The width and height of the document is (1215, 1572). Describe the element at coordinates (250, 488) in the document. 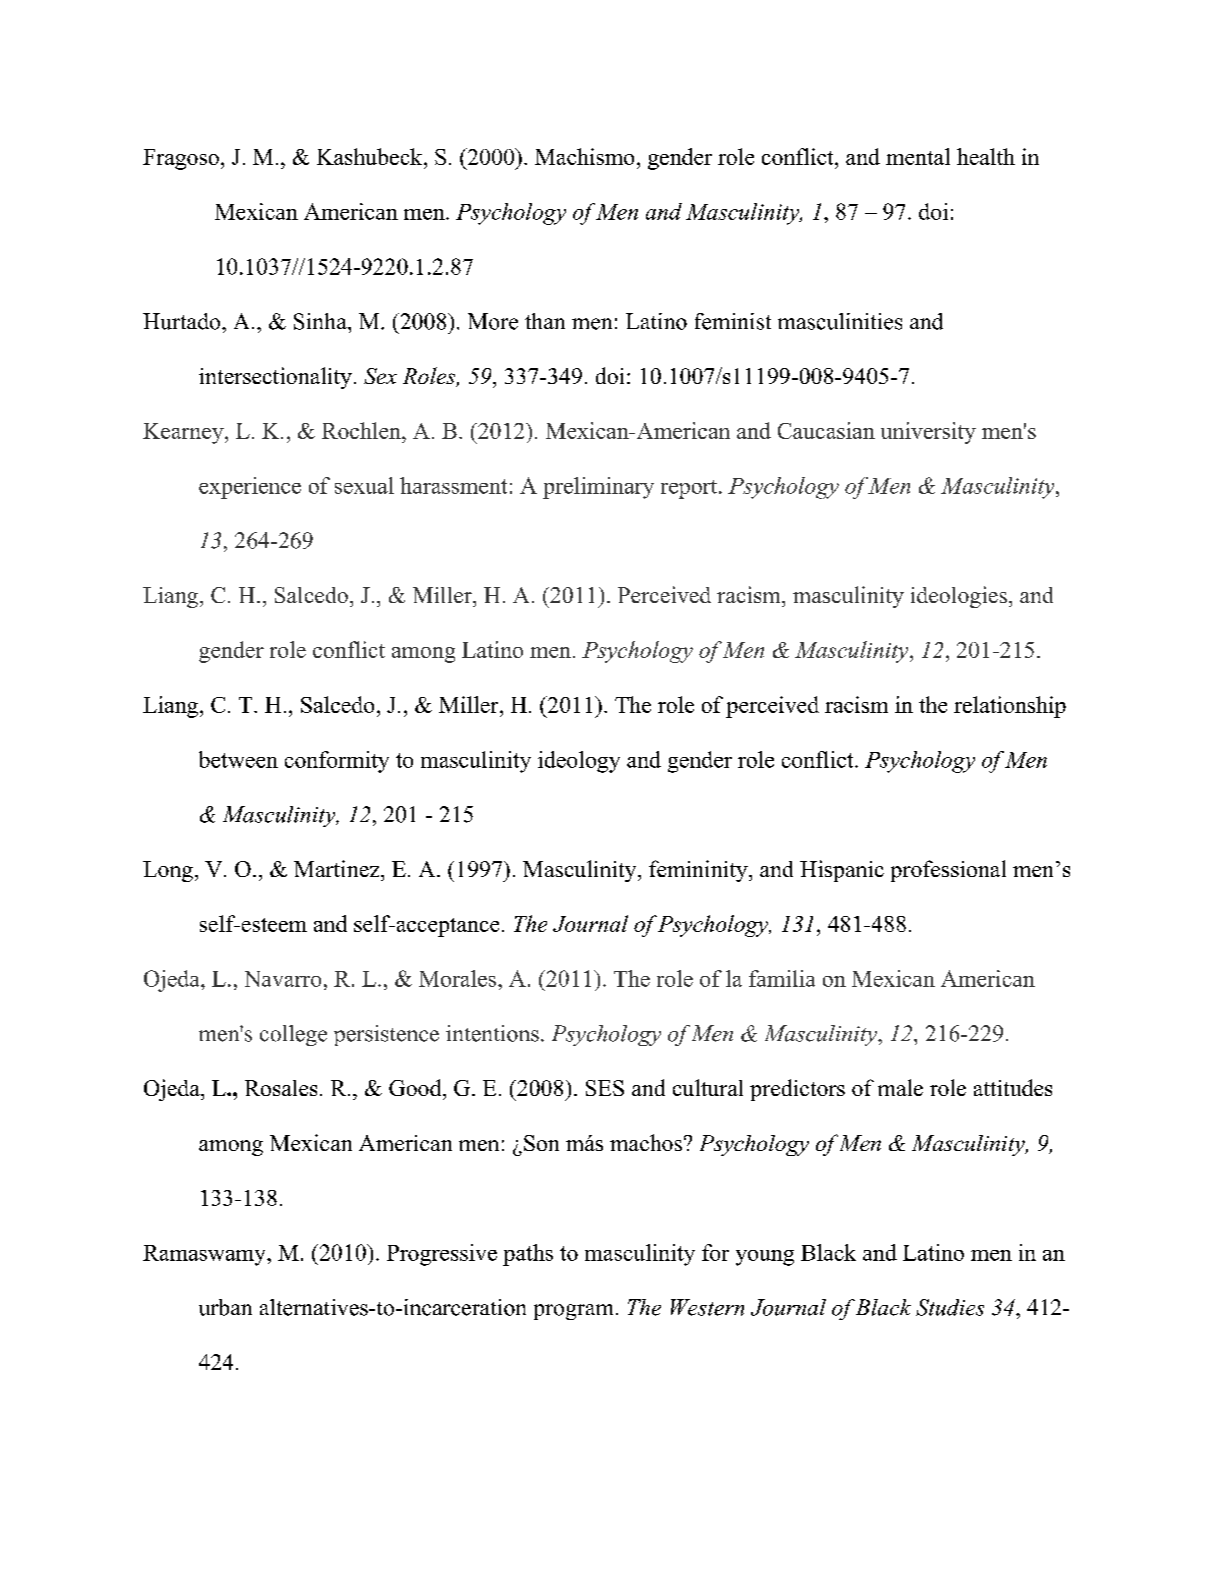

I see `experience` at that location.
